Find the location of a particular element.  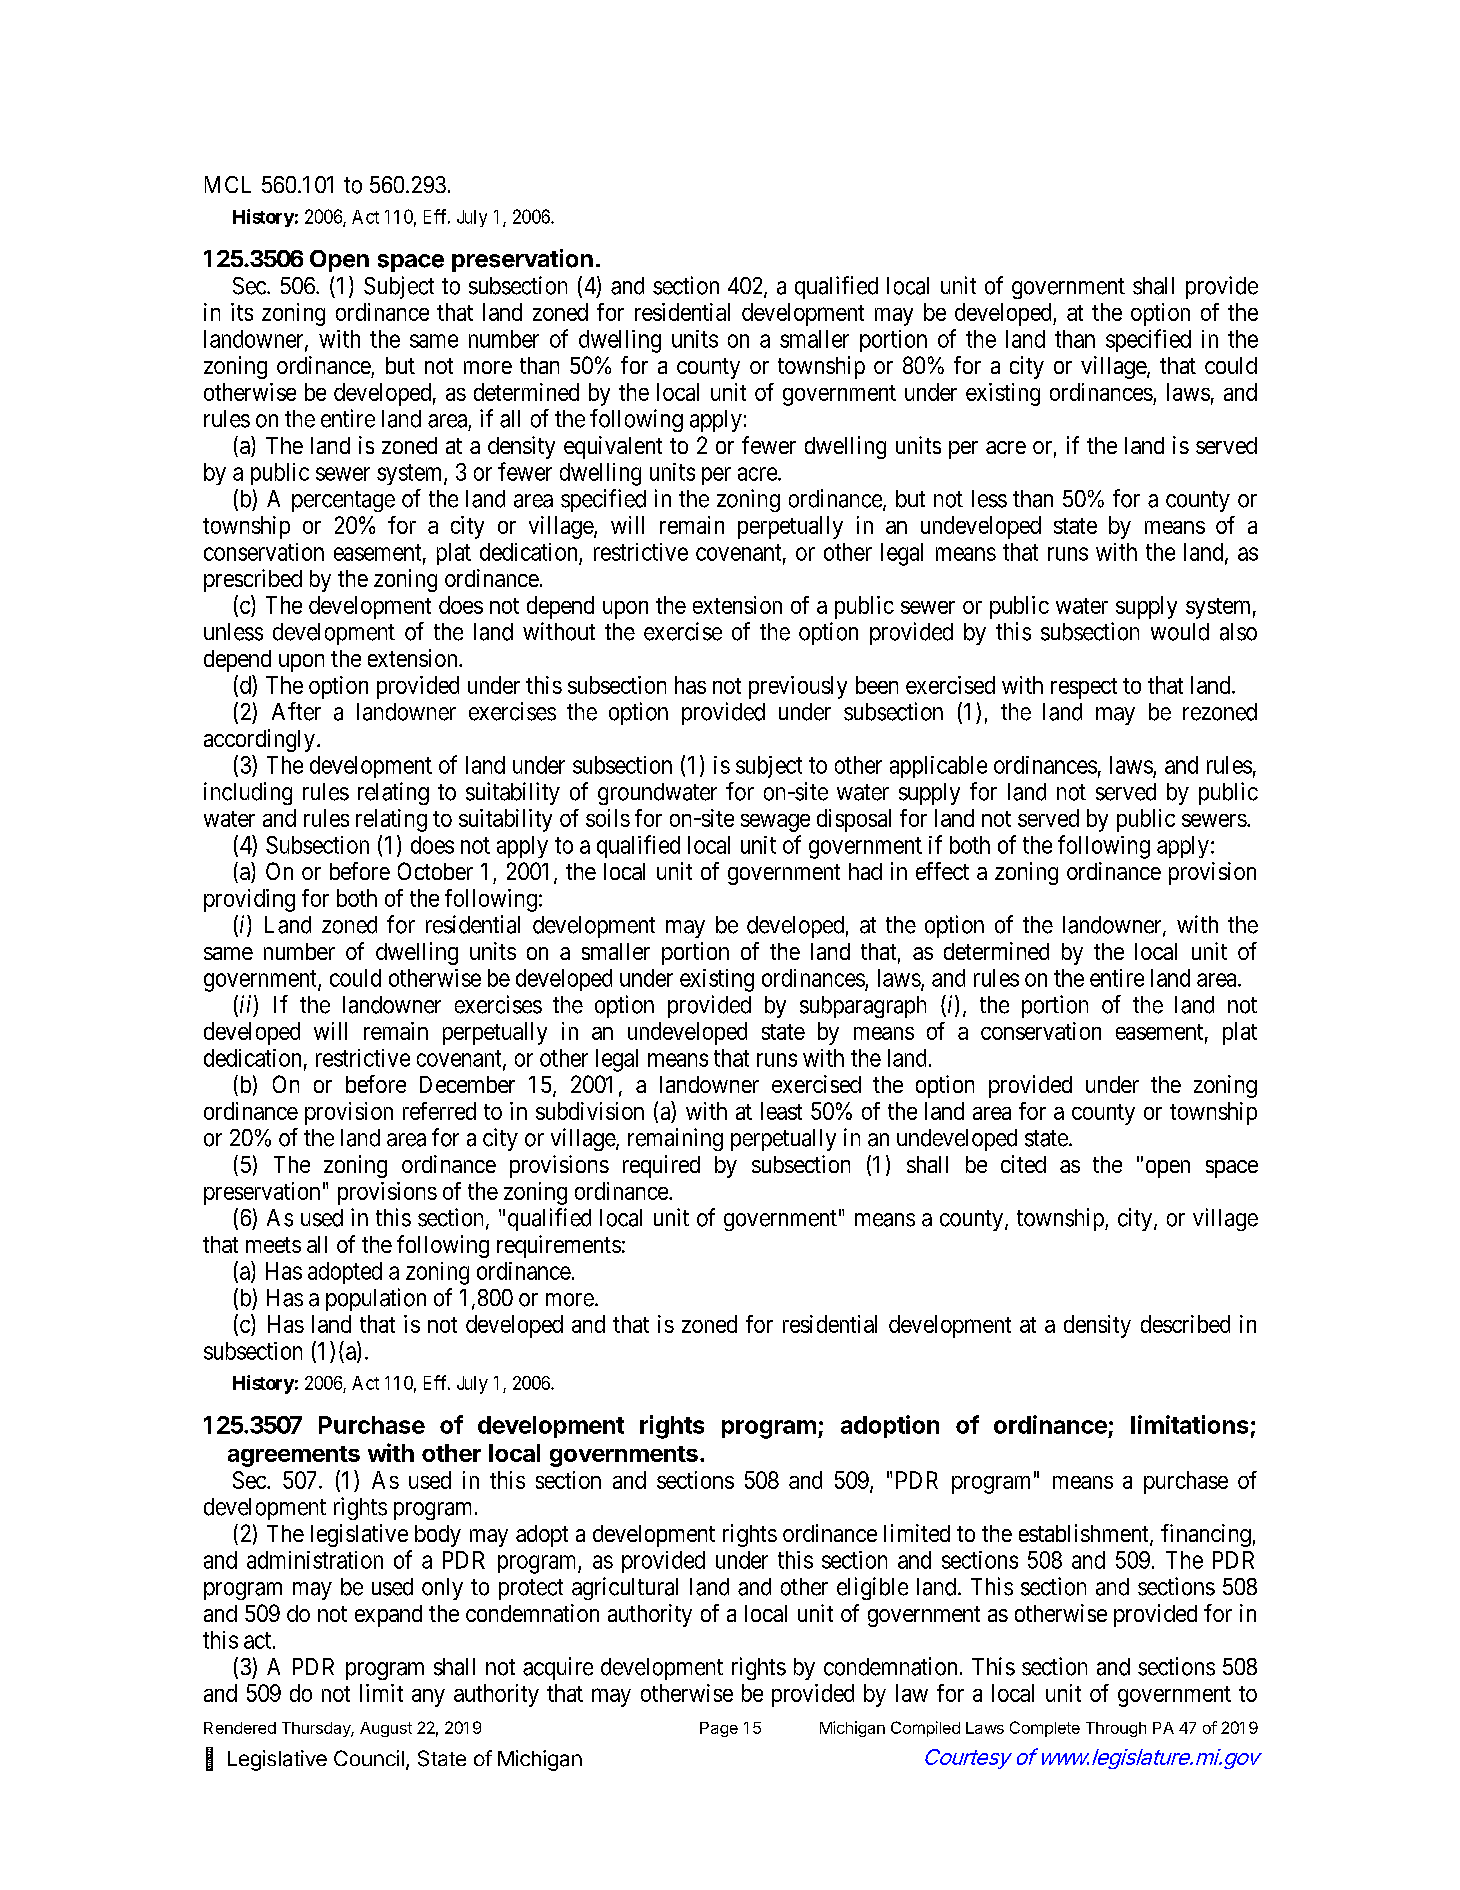

providing is located at coordinates (249, 900).
